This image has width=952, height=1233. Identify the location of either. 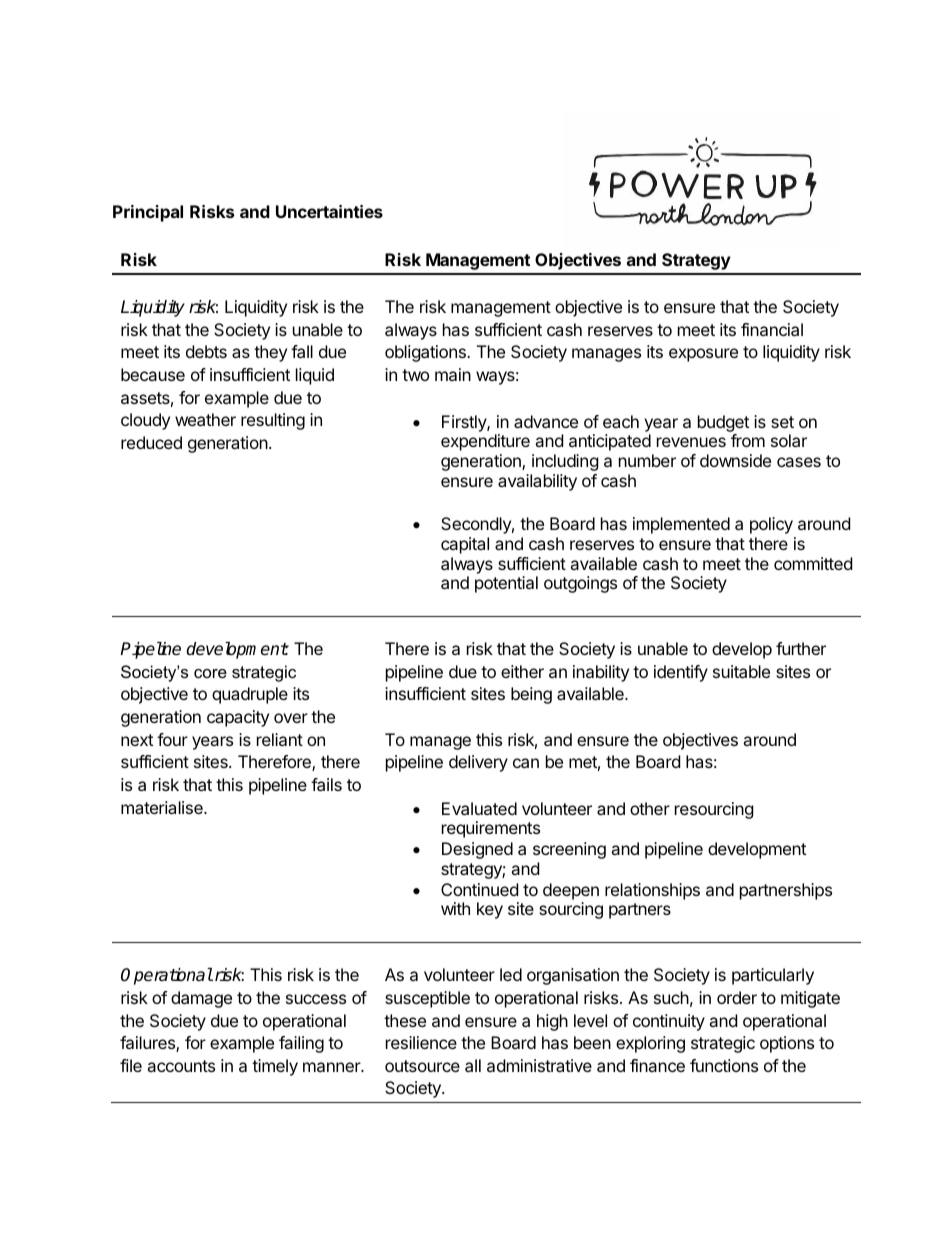
(522, 671).
